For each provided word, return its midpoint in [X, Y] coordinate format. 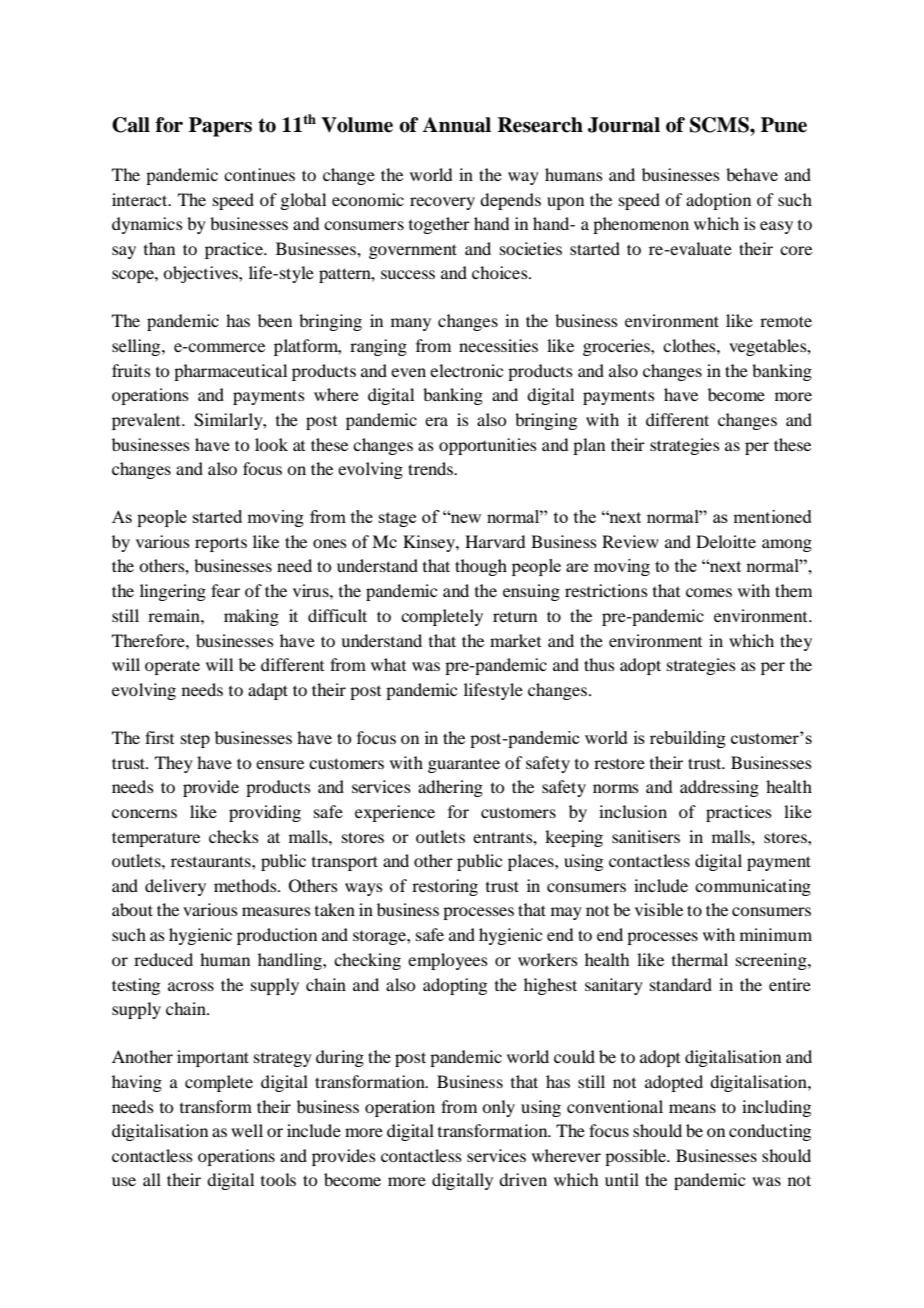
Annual [456, 125]
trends [431, 468]
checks [234, 836]
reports [221, 544]
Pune [784, 125]
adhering [450, 788]
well [247, 1130]
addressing [719, 788]
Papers [220, 127]
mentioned [772, 516]
